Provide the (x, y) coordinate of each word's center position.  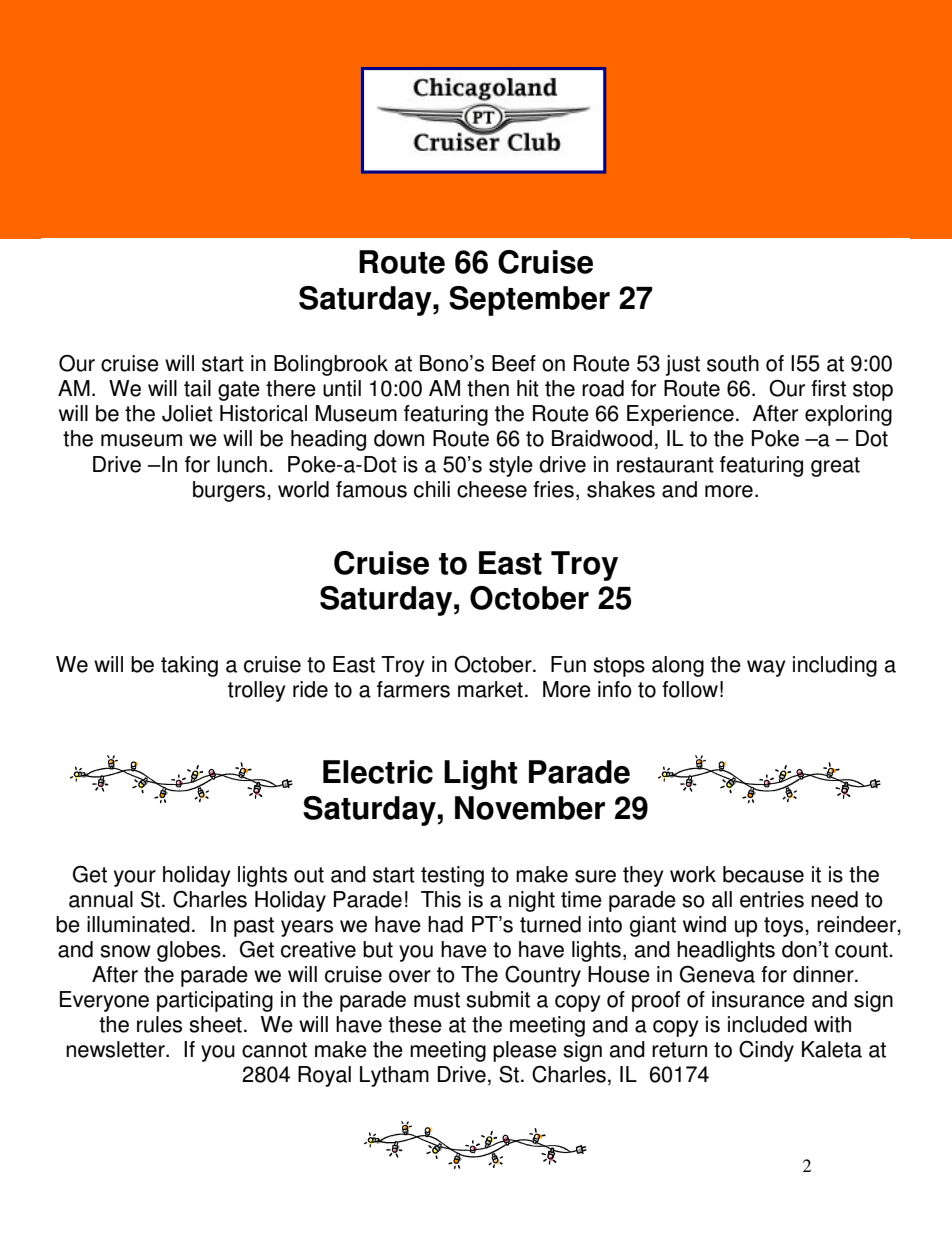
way (766, 668)
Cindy (766, 1051)
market (490, 689)
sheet (215, 1024)
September (529, 301)
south (733, 363)
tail (197, 388)
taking (189, 666)
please (525, 1051)
